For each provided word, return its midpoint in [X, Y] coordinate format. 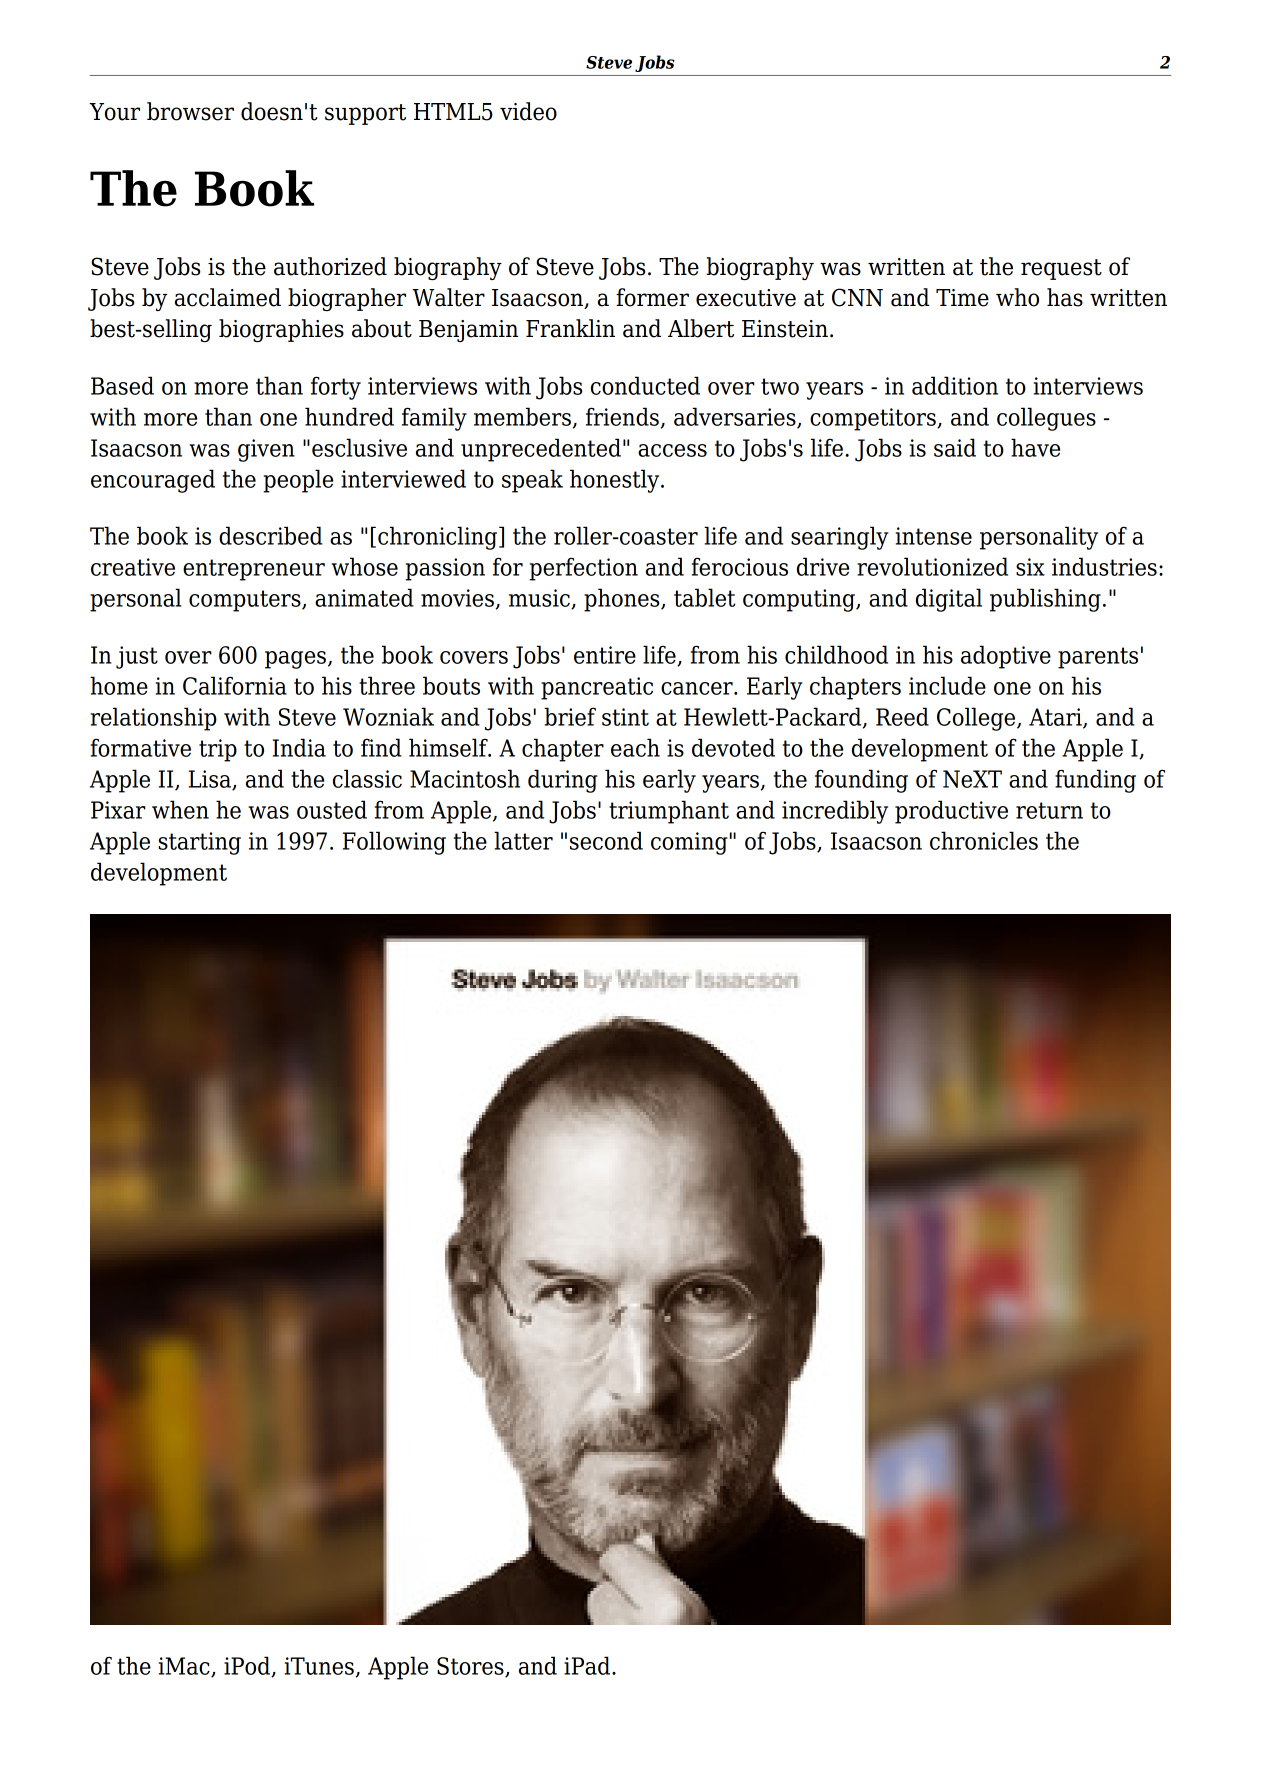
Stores [471, 1667]
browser [190, 111]
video [528, 111]
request [1061, 269]
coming [689, 843]
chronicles [984, 840]
